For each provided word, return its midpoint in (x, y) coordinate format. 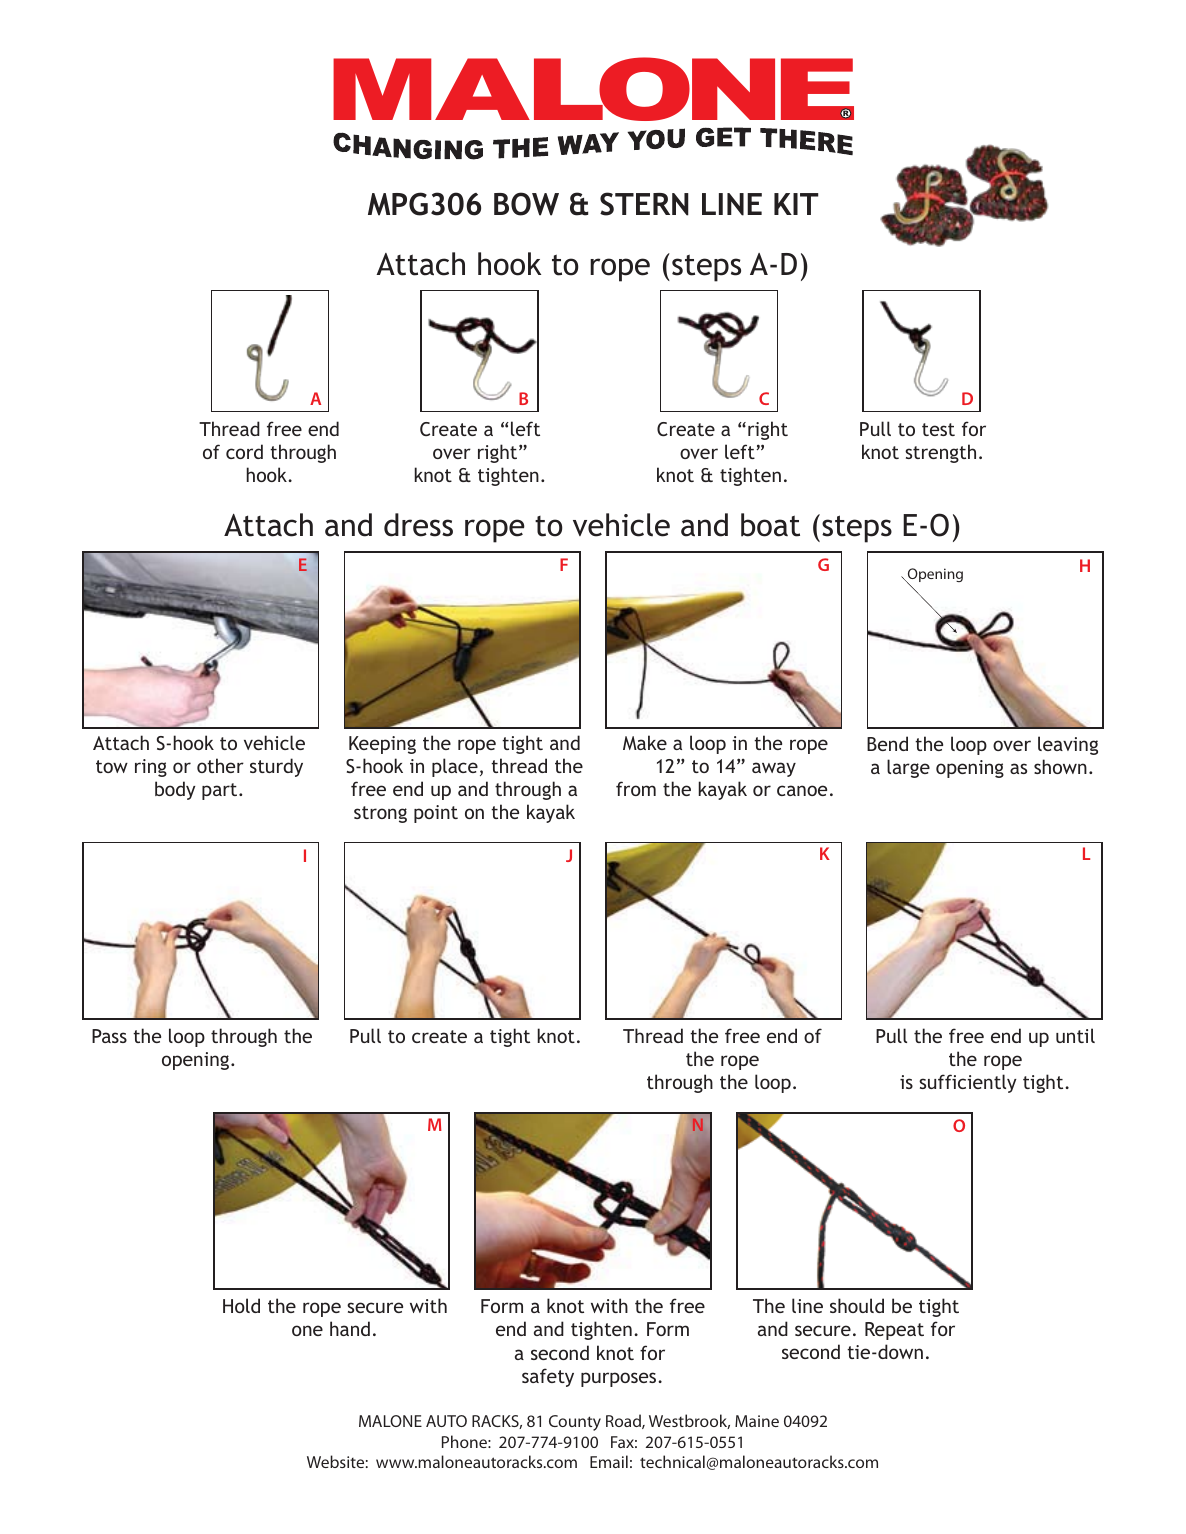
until (1075, 1035)
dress (418, 525)
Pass (109, 1036)
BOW (526, 204)
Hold (241, 1305)
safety (548, 1377)
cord (244, 451)
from (636, 788)
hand (350, 1328)
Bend (887, 743)
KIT (796, 204)
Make (645, 742)
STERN (644, 204)
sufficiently (968, 1083)
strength (940, 453)
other (220, 765)
